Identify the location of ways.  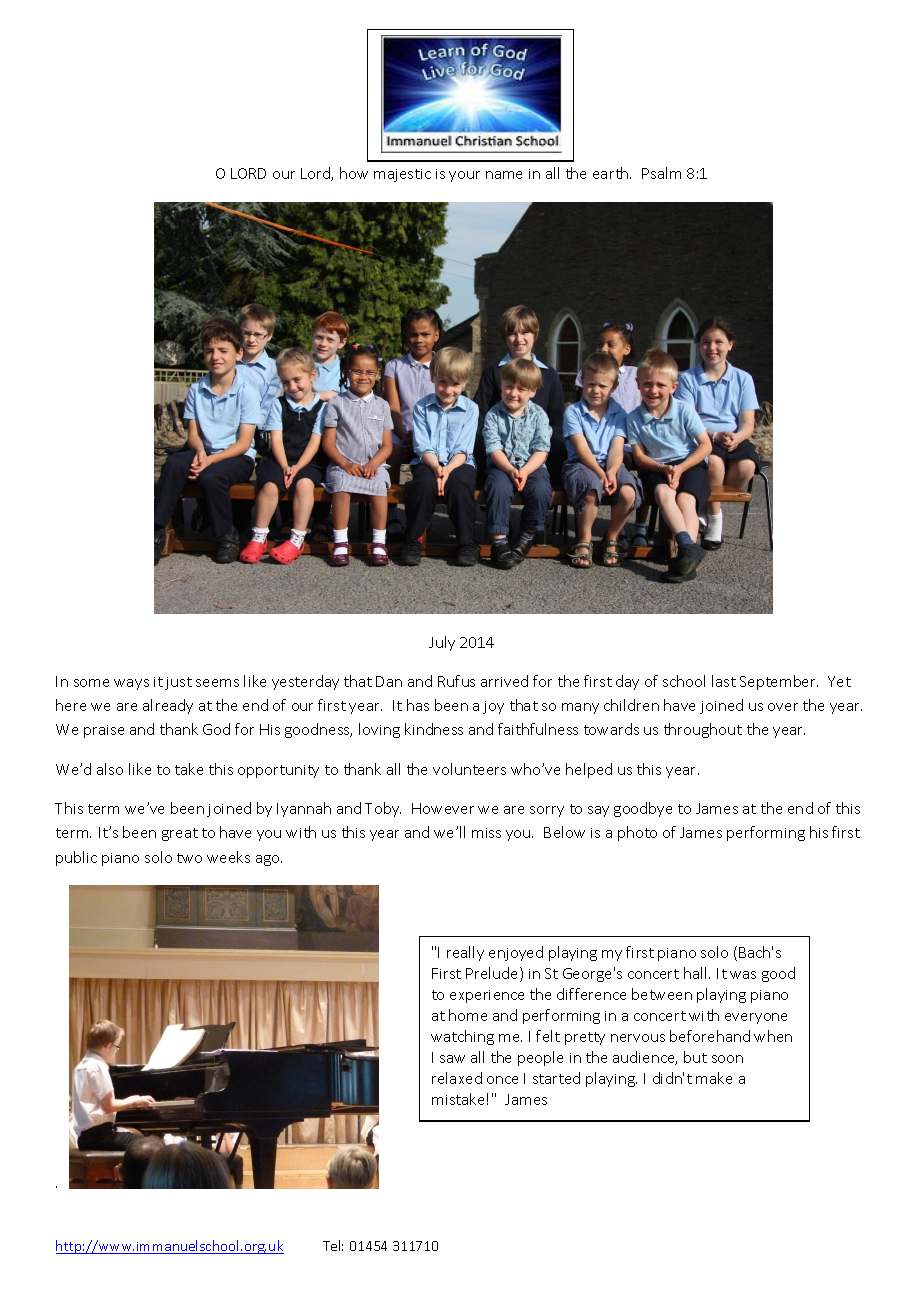
(131, 684).
